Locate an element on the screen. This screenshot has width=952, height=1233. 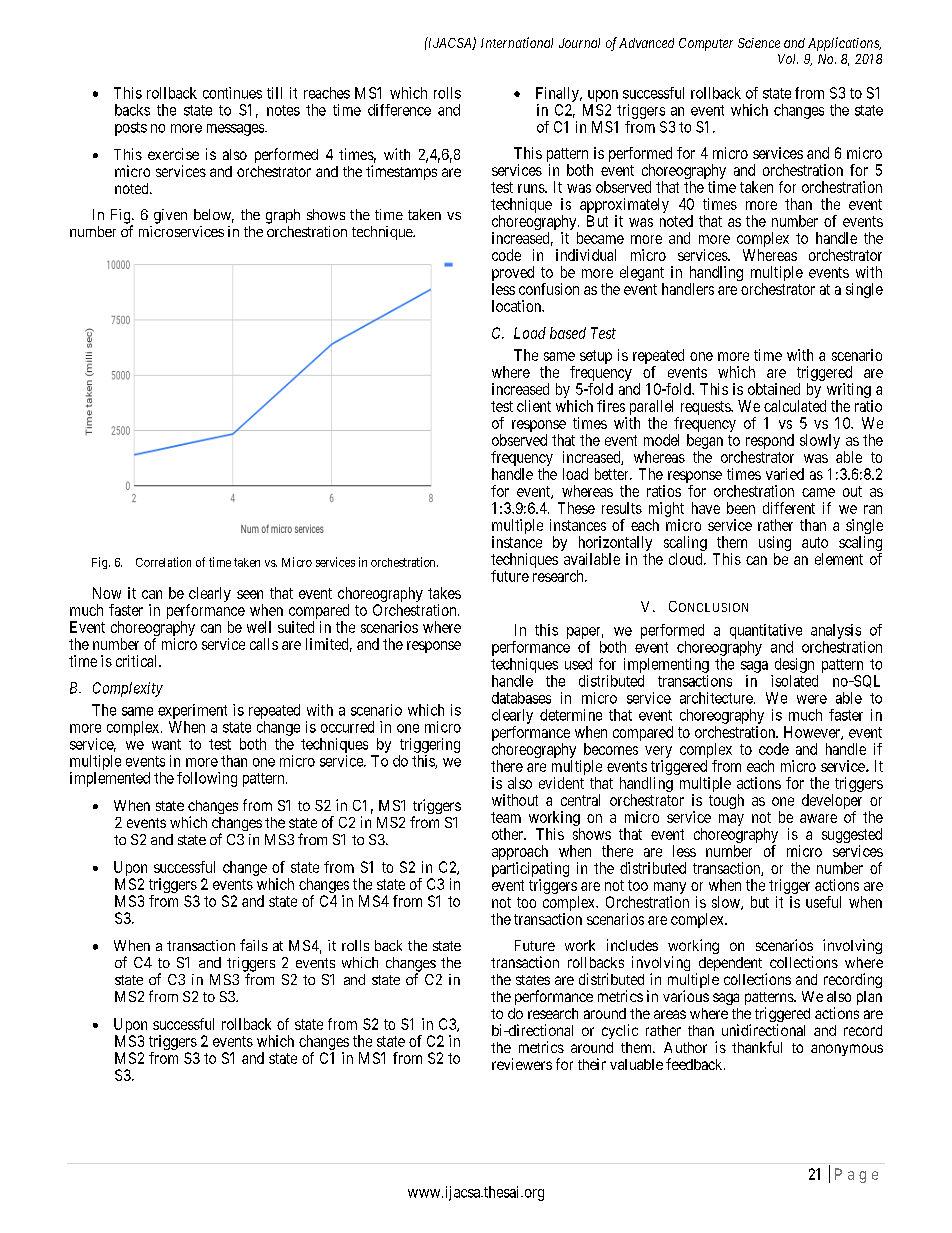
Science is located at coordinates (759, 43).
